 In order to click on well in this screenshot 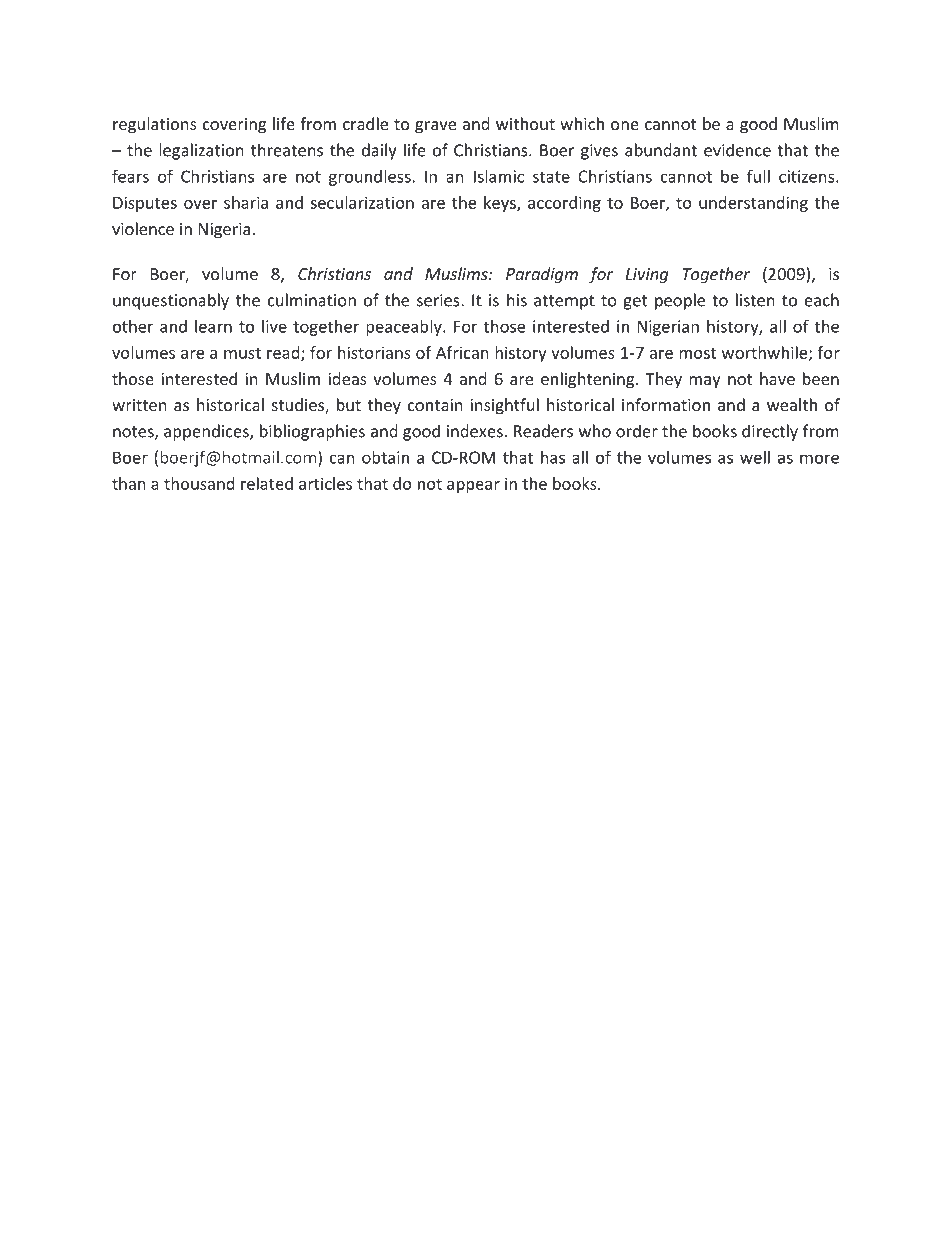, I will do `click(755, 457)`.
